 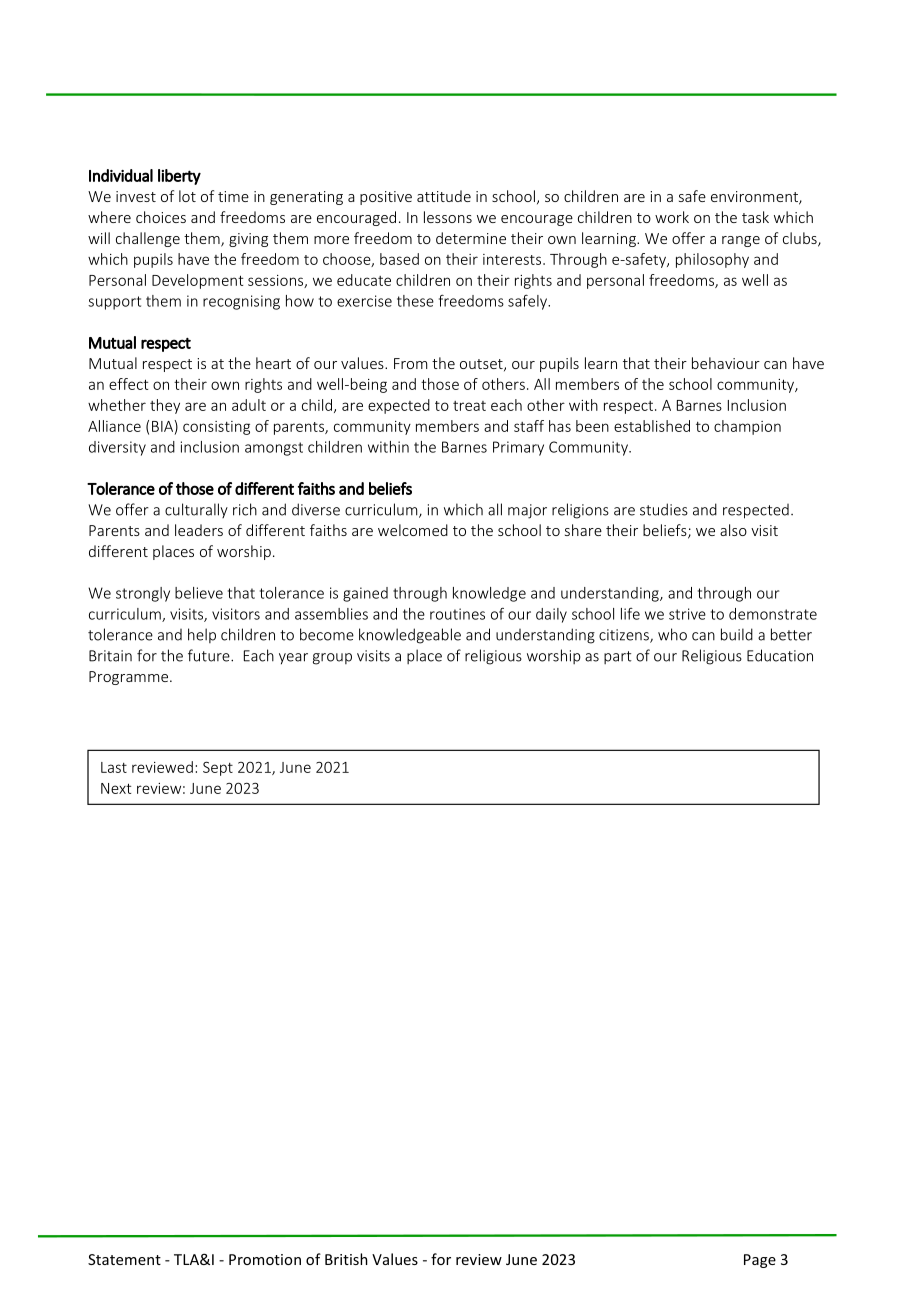 I want to click on British, so click(x=346, y=1259).
